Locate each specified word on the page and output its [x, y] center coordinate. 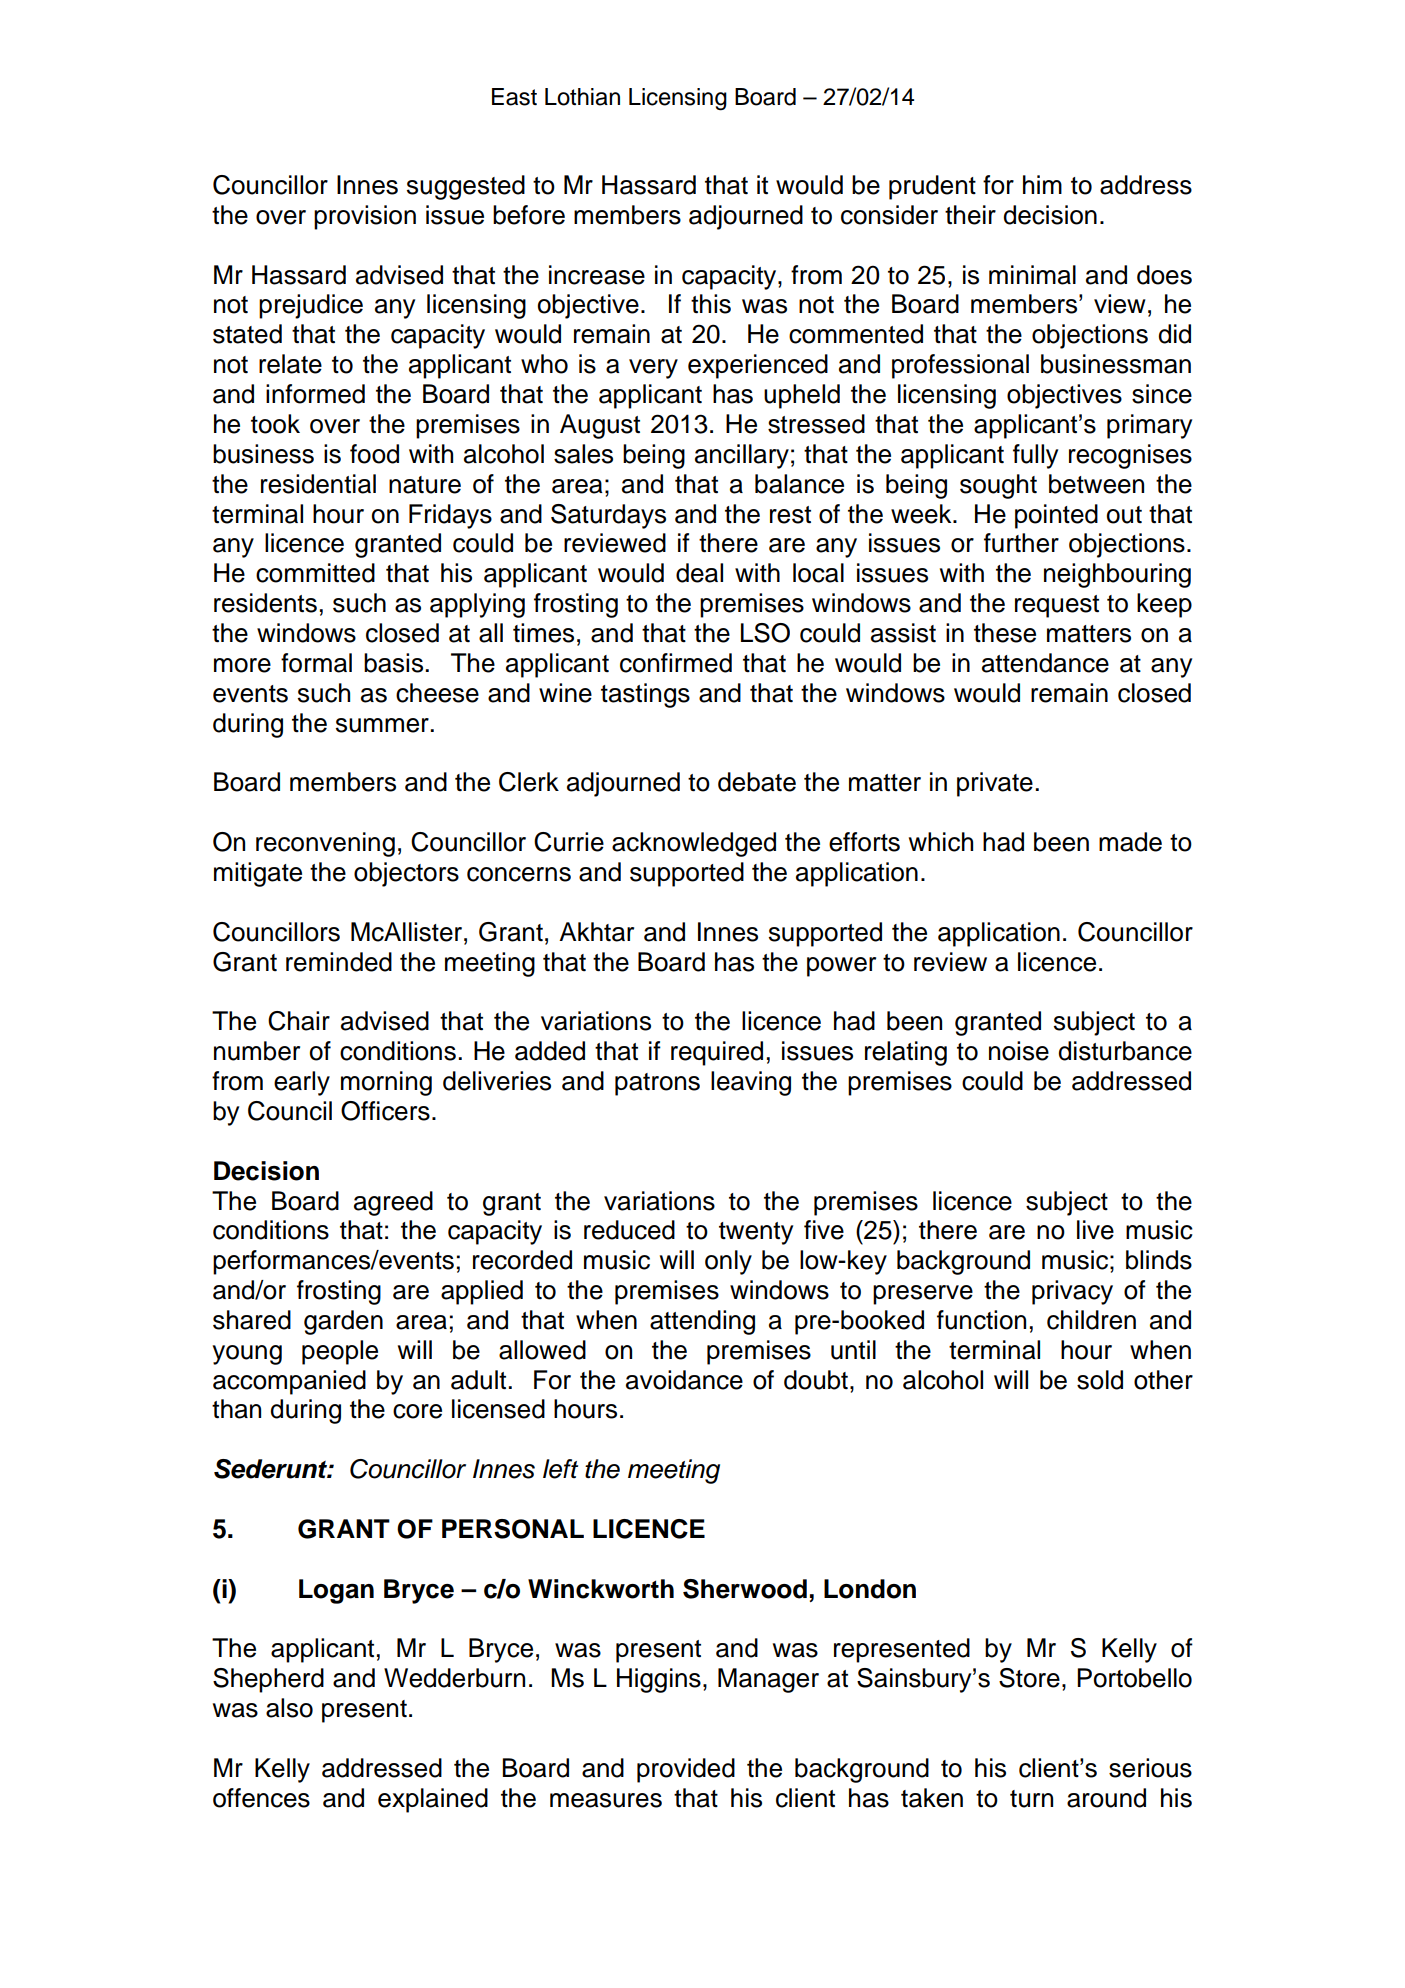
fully [1035, 456]
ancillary [742, 456]
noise [1019, 1051]
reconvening [325, 844]
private [995, 784]
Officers [385, 1111]
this [711, 304]
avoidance [684, 1380]
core [417, 1411]
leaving [751, 1083]
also [289, 1708]
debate [757, 782]
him [1042, 184]
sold [1100, 1380]
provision [365, 217]
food [374, 454]
